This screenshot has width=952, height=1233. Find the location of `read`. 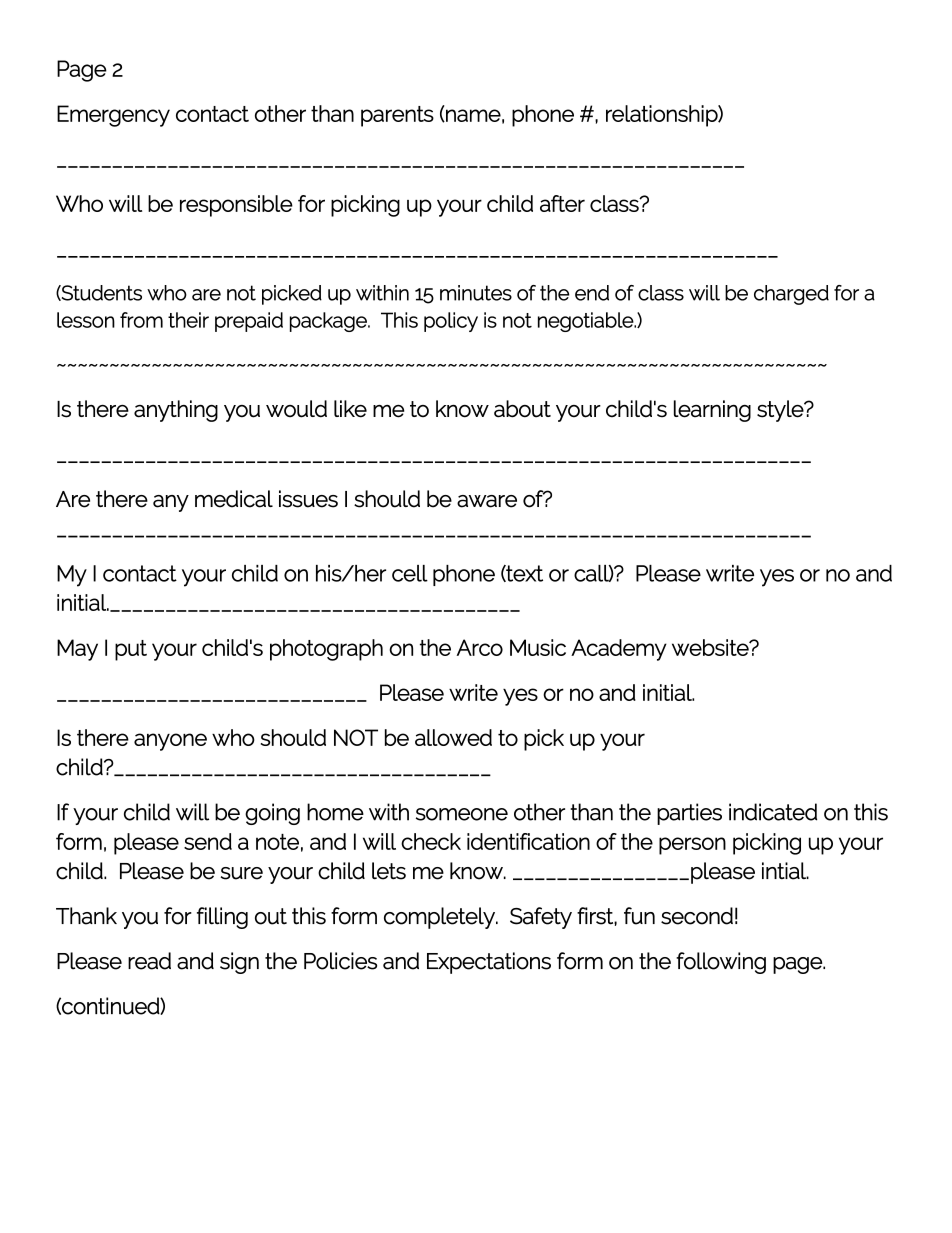

read is located at coordinates (149, 961).
